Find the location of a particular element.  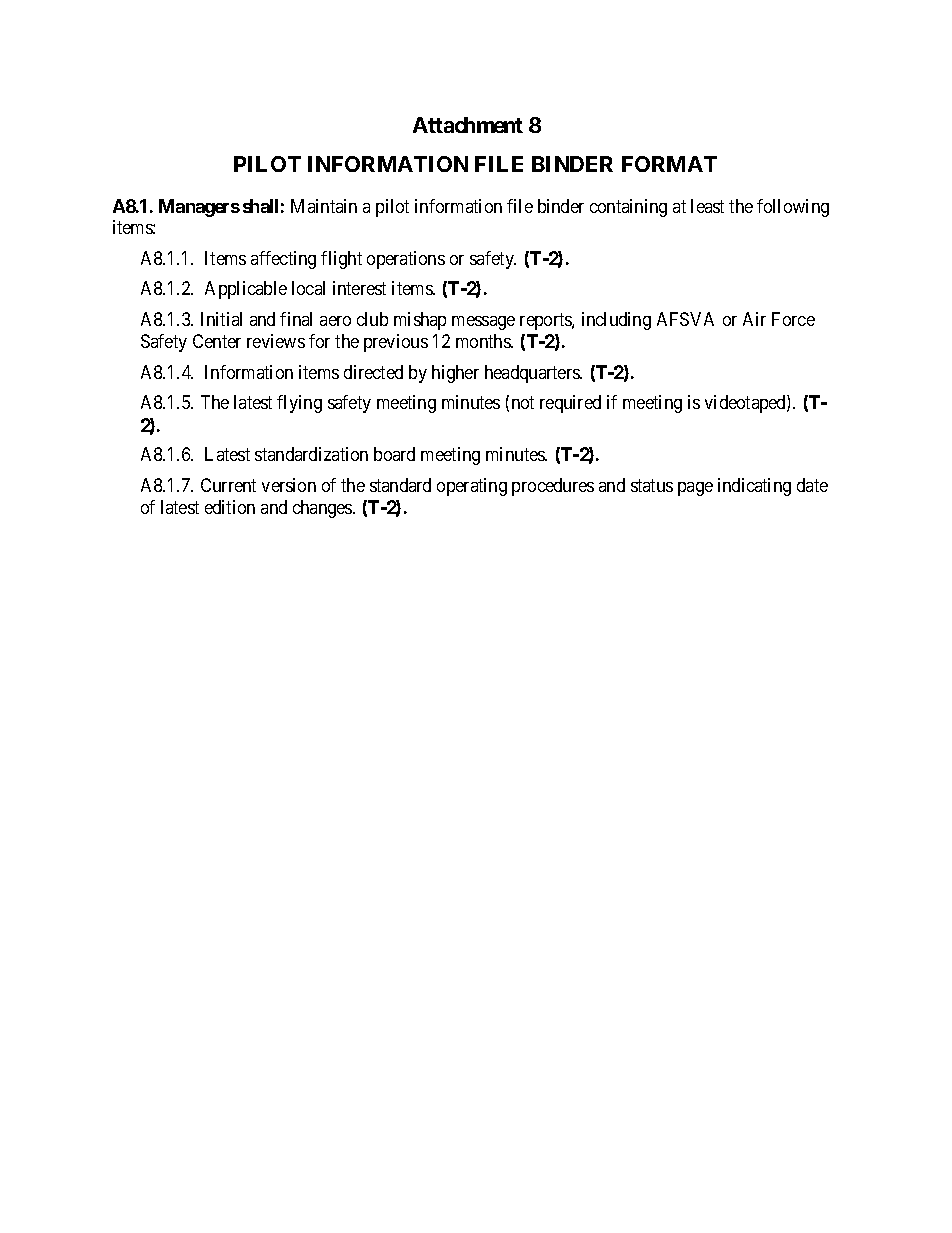

required is located at coordinates (570, 404).
